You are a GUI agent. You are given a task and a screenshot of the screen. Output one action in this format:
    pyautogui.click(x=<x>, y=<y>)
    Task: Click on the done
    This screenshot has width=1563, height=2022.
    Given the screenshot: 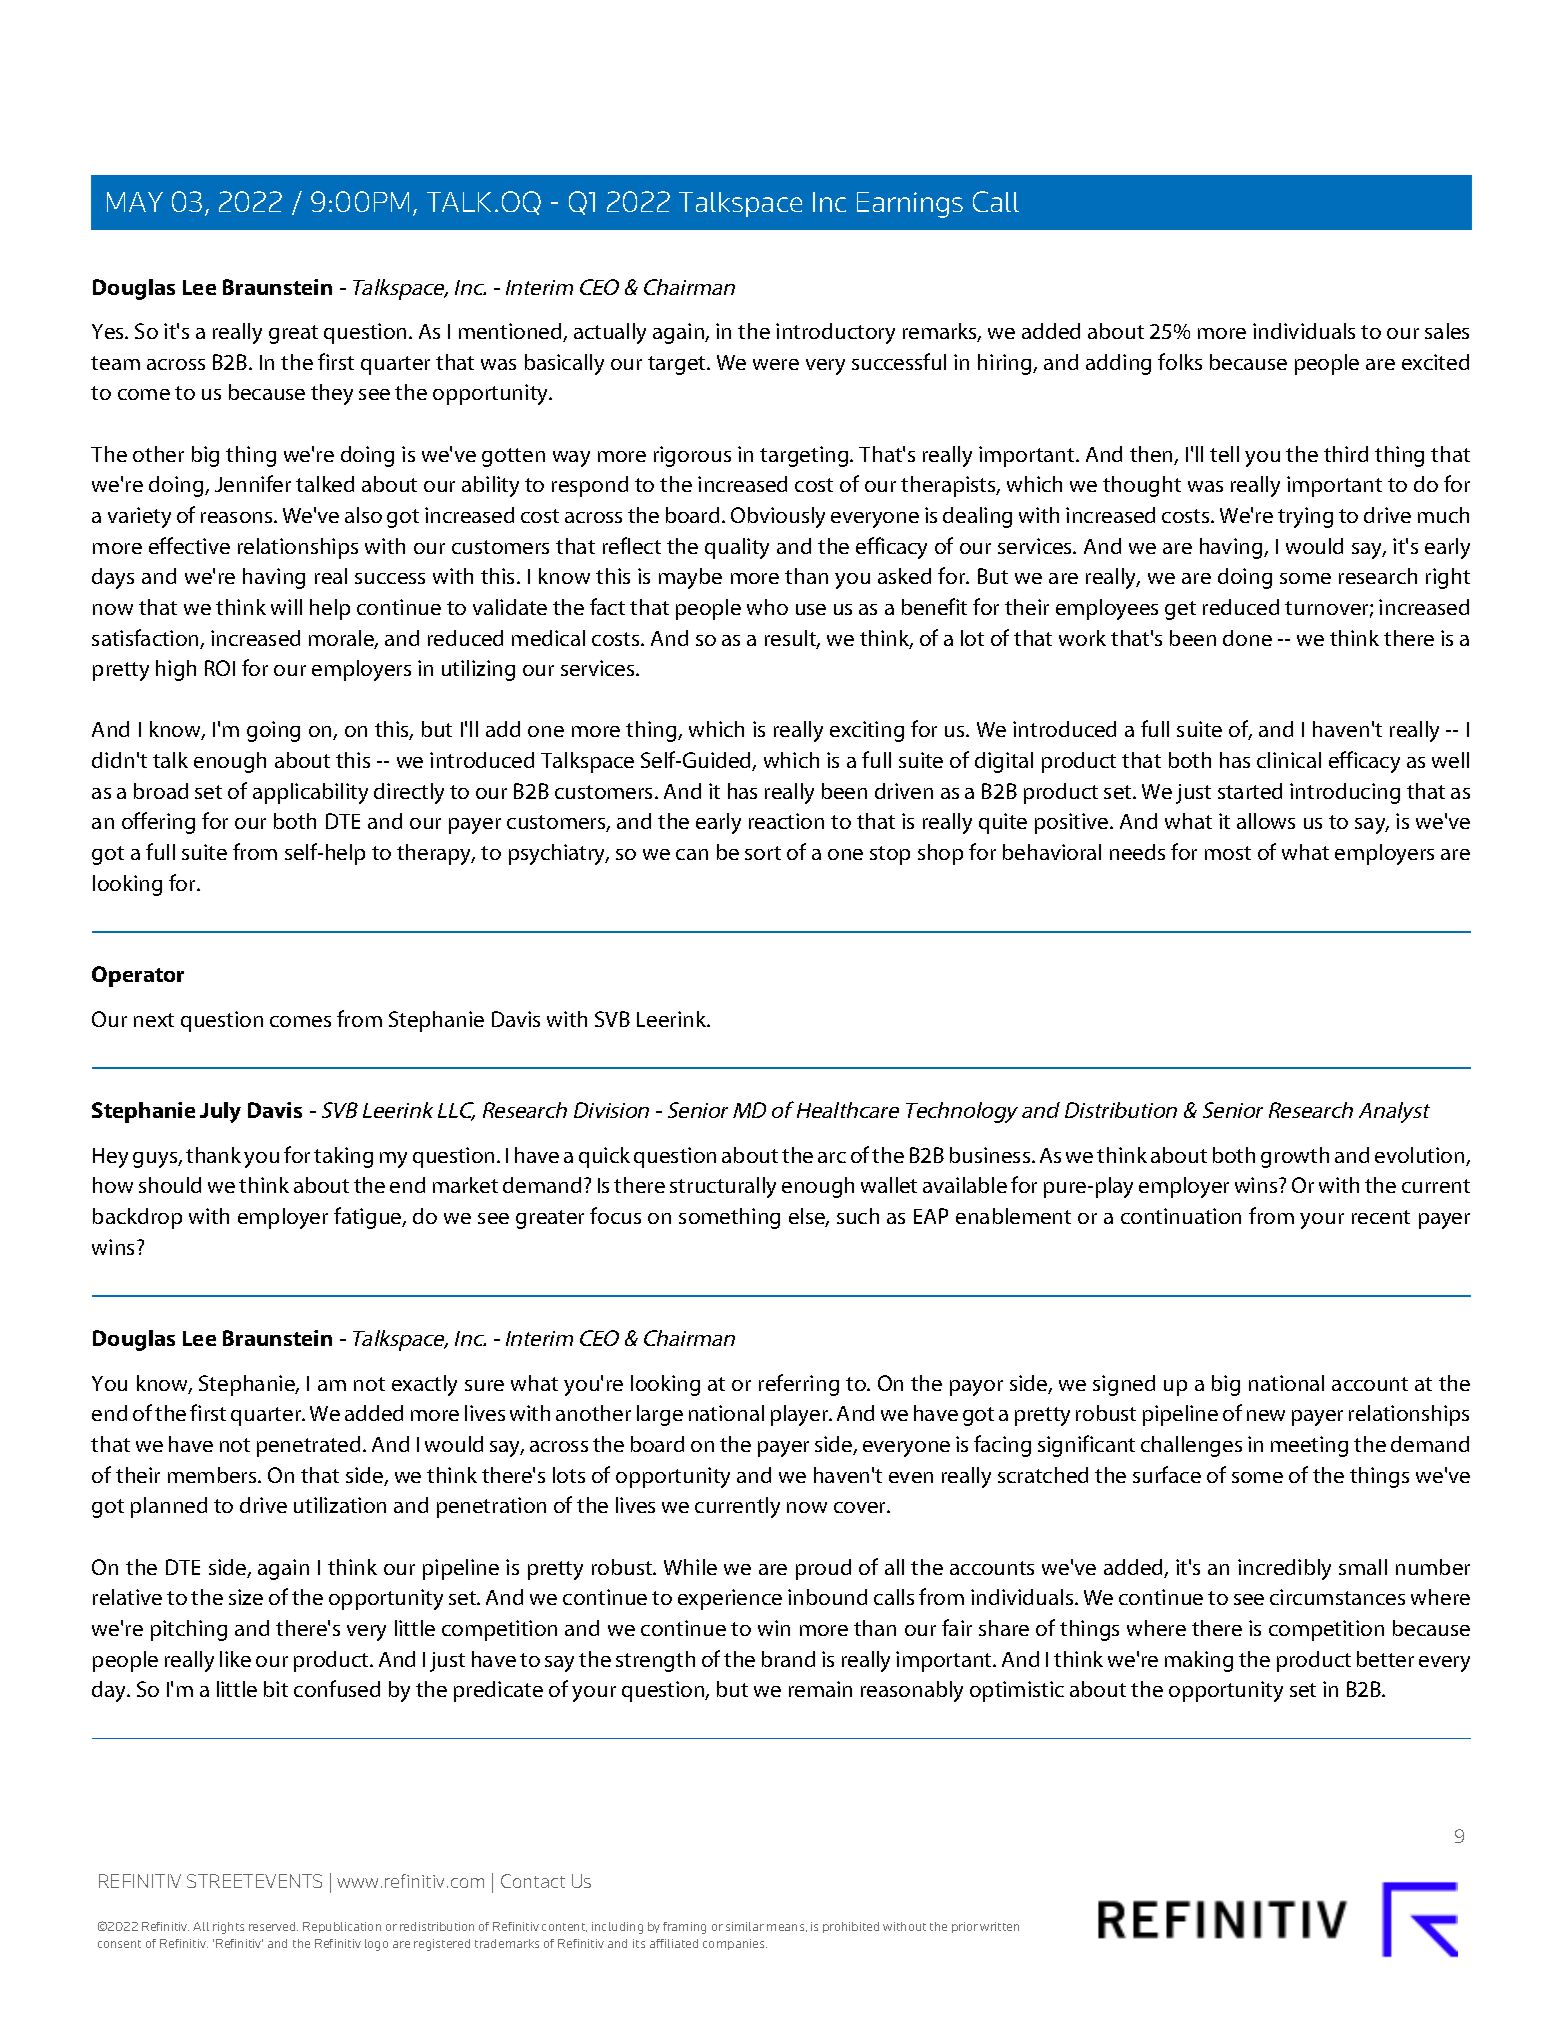 What is the action you would take?
    pyautogui.click(x=1247, y=638)
